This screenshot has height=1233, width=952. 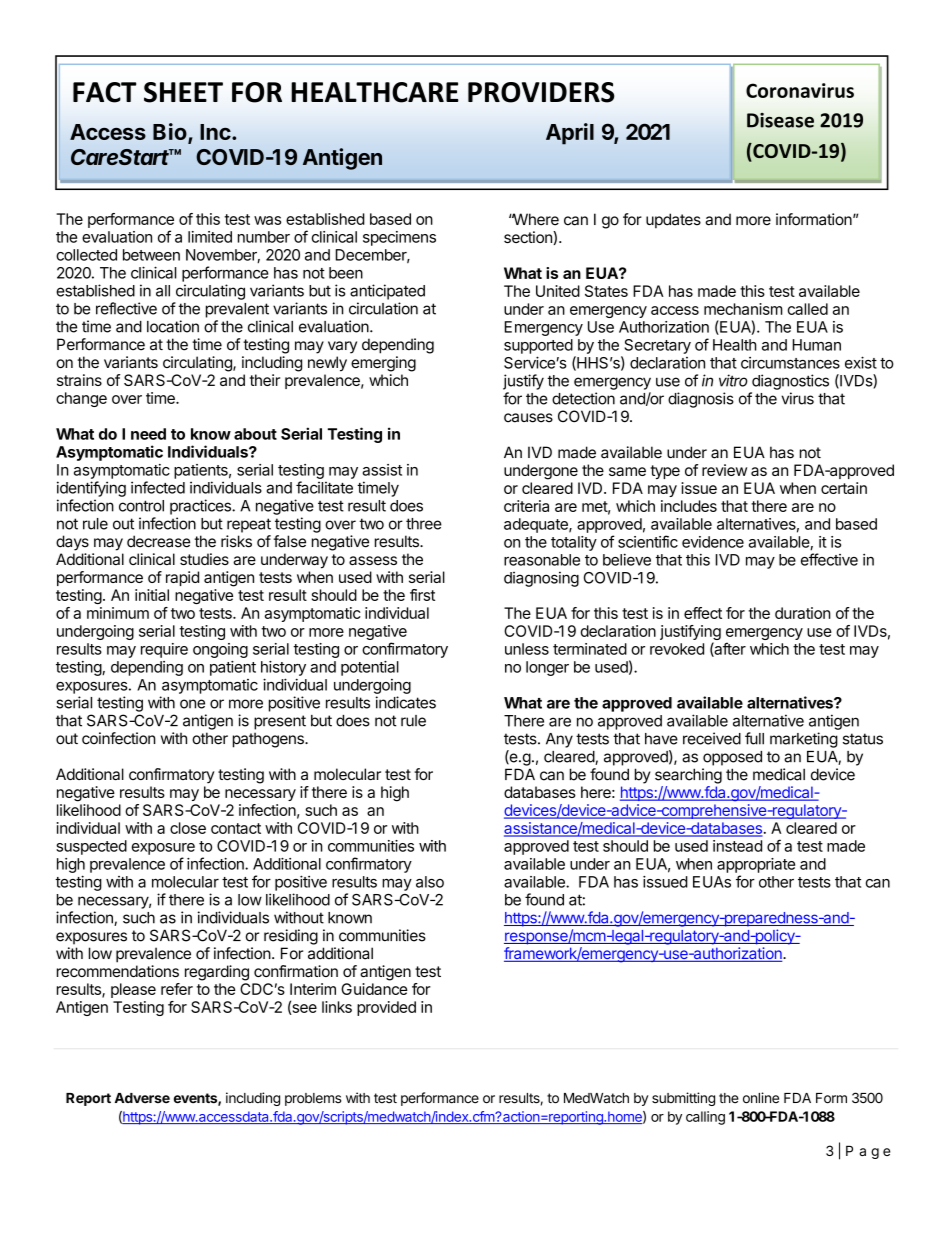 I want to click on Bio, so click(x=171, y=133).
